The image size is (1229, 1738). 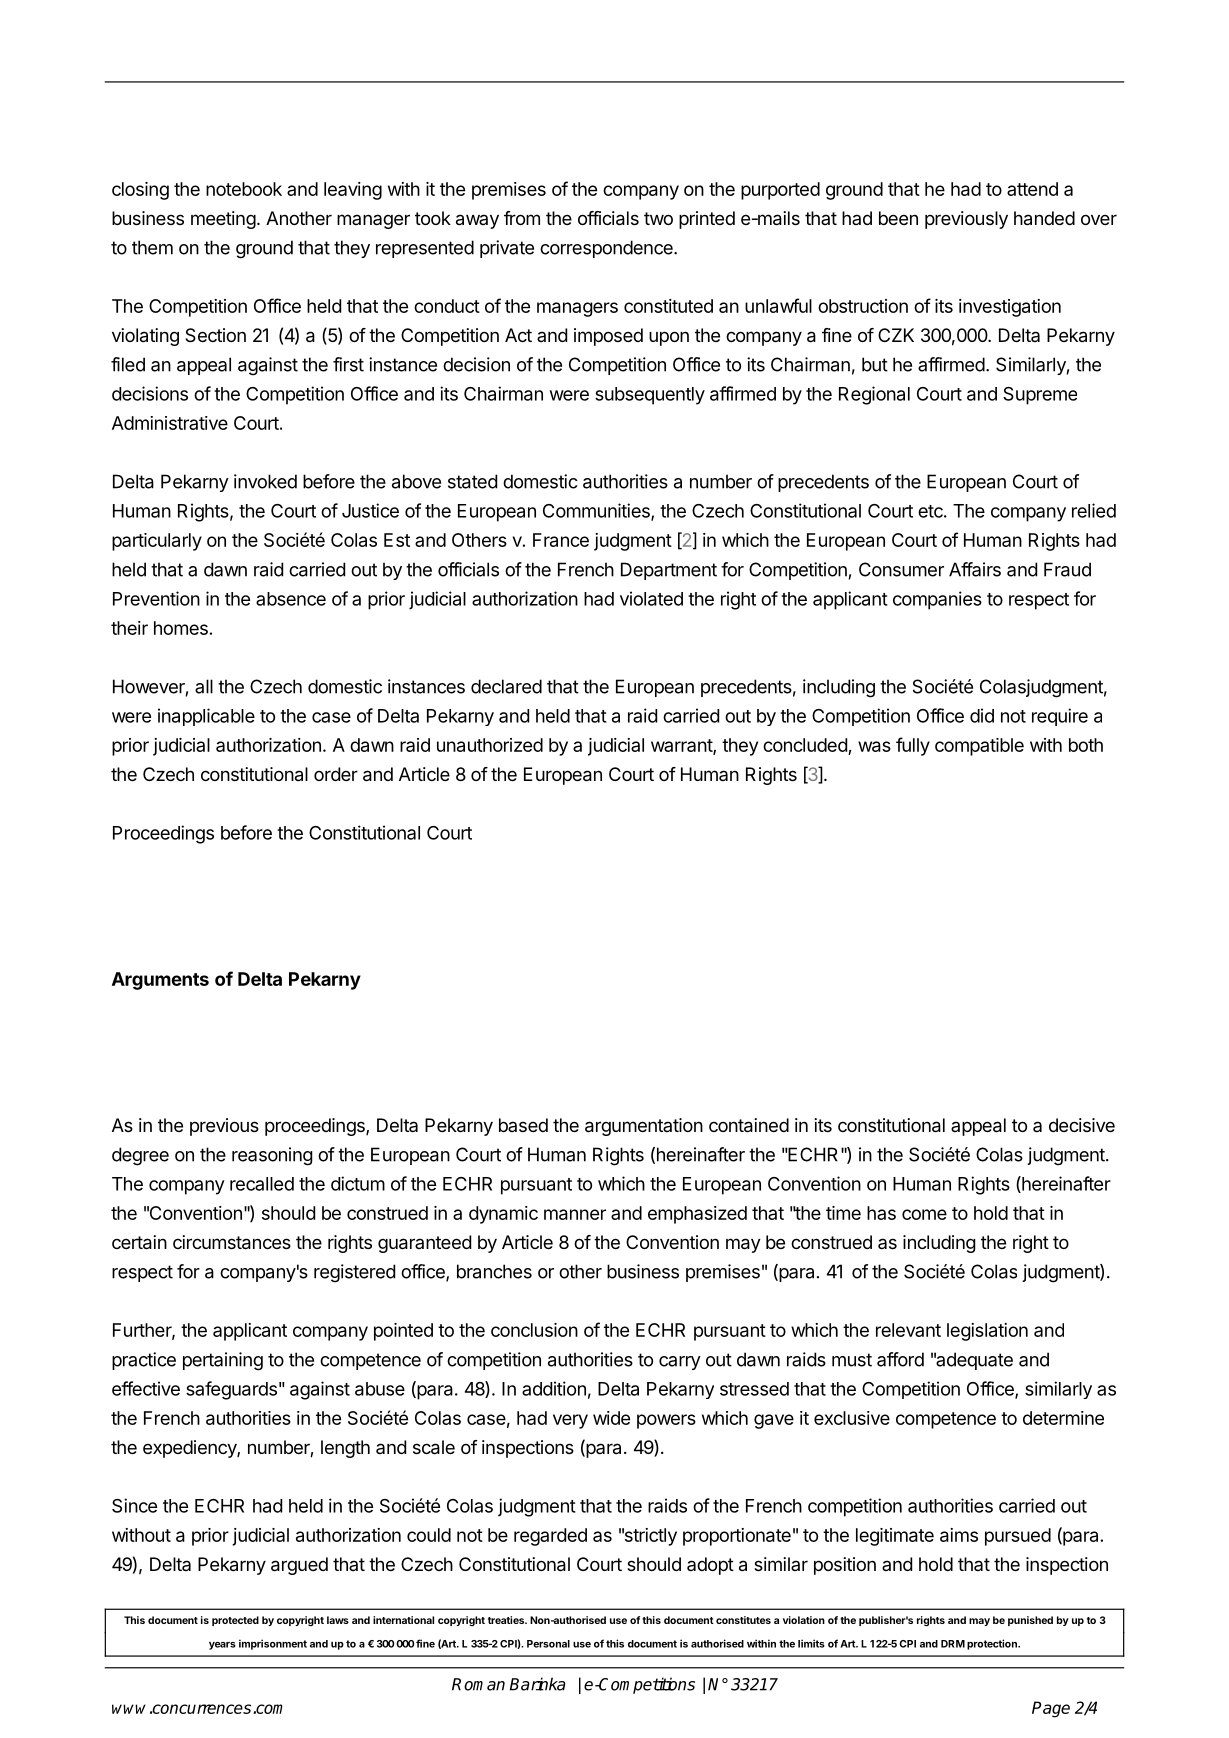 What do you see at coordinates (223, 220) in the screenshot?
I see `meeting` at bounding box center [223, 220].
